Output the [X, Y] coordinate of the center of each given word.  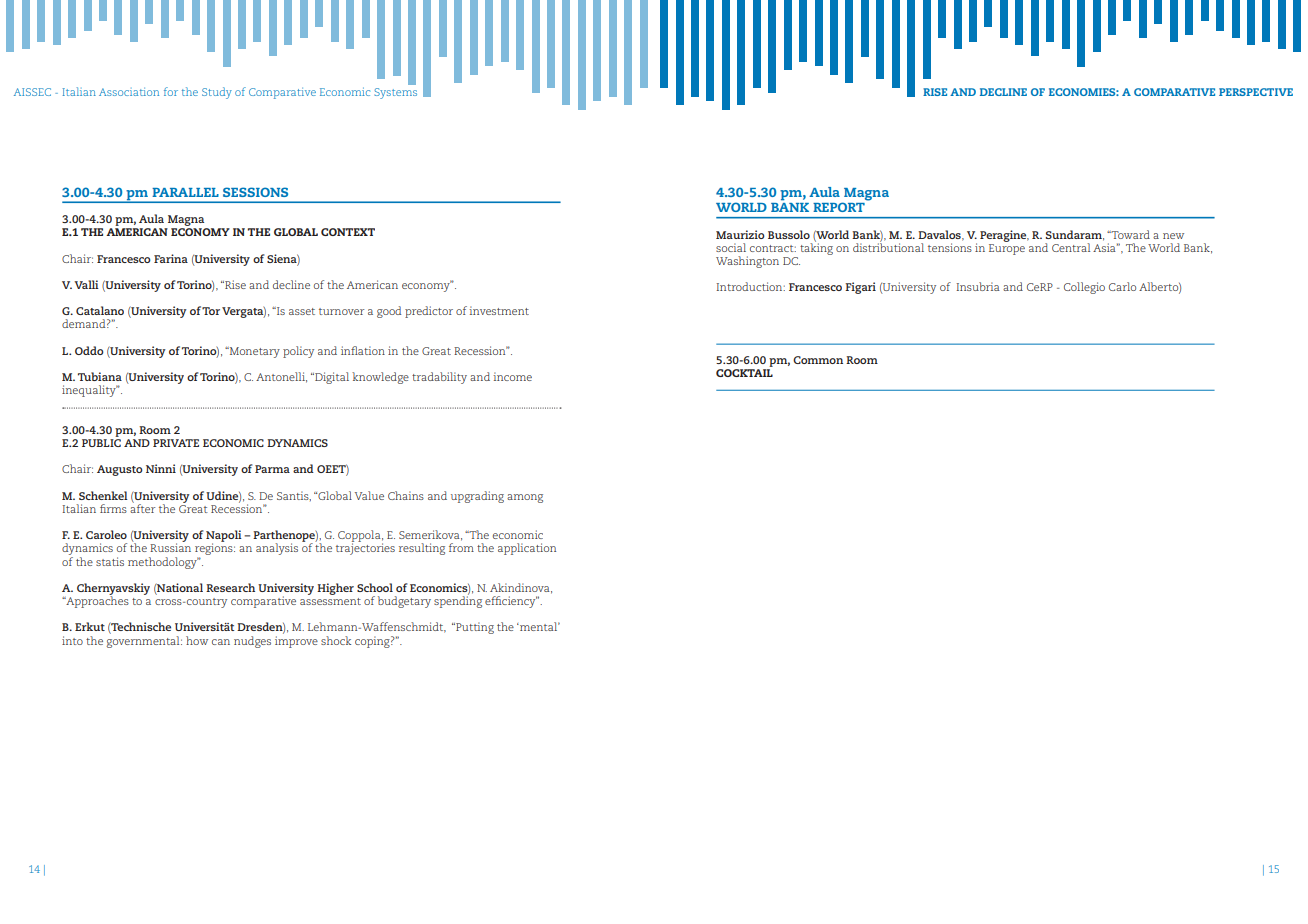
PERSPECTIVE [1256, 92]
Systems [395, 93]
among [525, 498]
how [197, 640]
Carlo [1122, 286]
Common [818, 360]
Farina [171, 258]
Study [217, 93]
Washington [747, 262]
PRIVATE [176, 443]
